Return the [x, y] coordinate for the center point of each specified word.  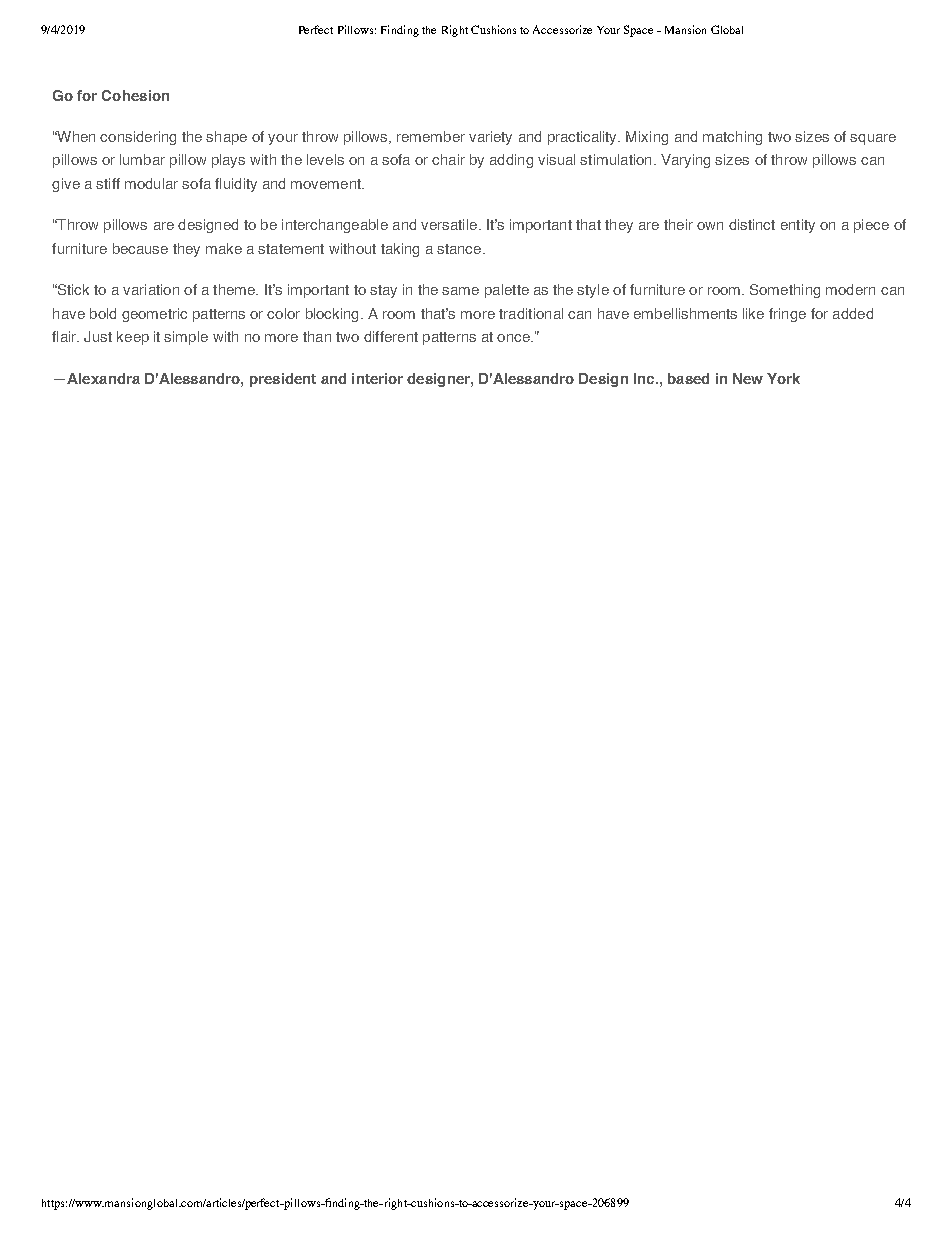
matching [732, 138]
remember [431, 136]
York [783, 378]
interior [377, 378]
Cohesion [135, 95]
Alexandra [103, 378]
